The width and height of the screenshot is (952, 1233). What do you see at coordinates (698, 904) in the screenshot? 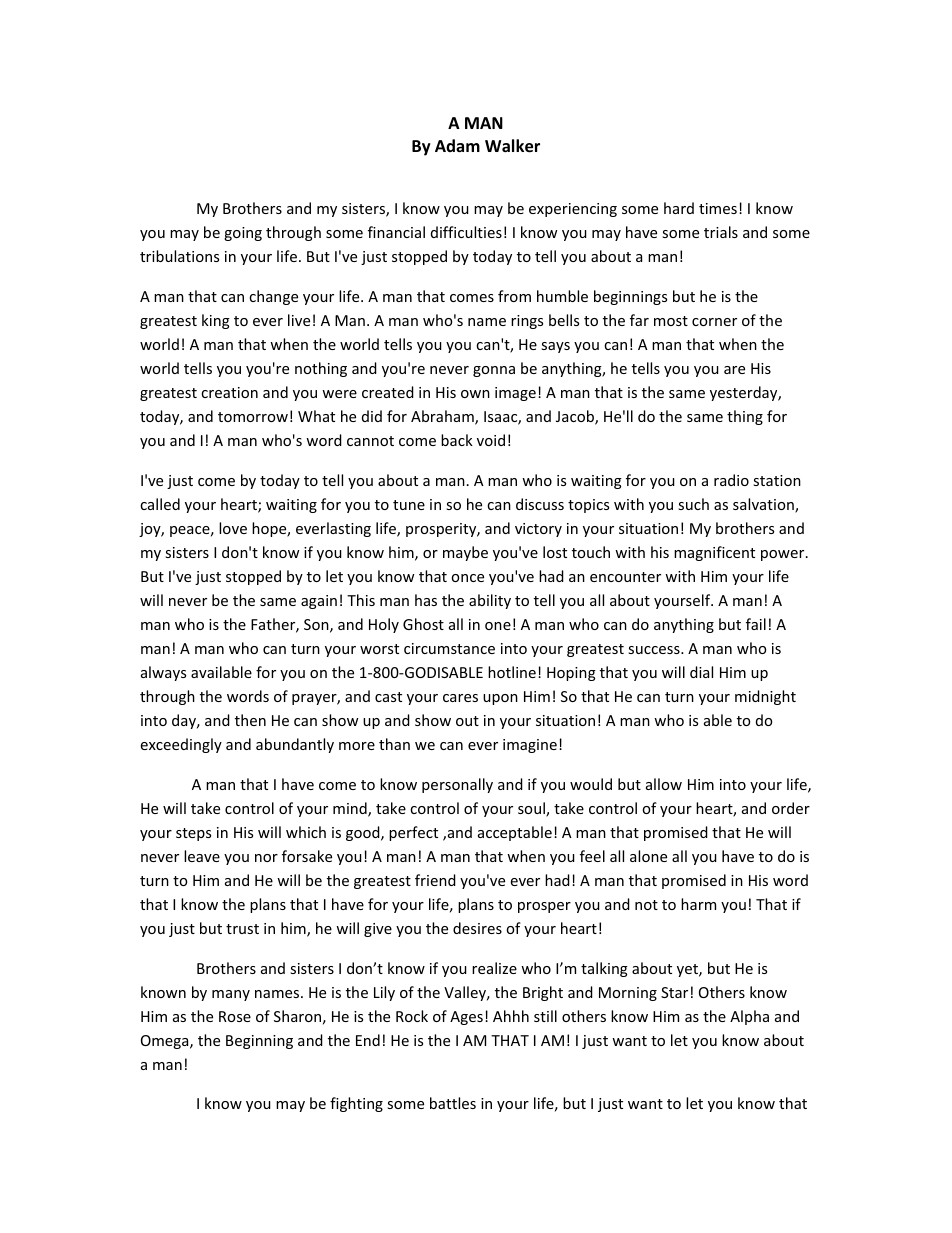
I see `harm` at bounding box center [698, 904].
